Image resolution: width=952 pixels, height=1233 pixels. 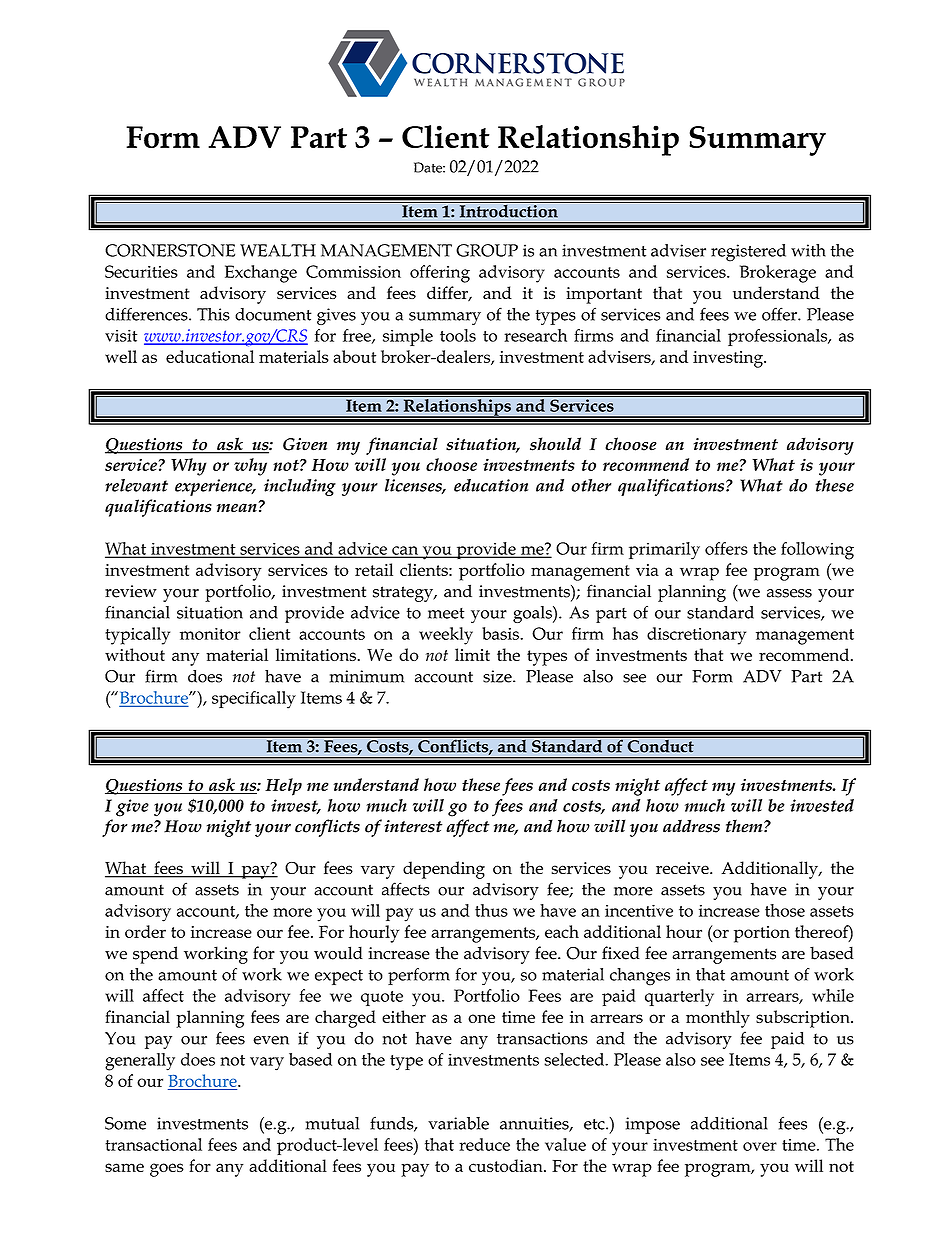 I want to click on reduce, so click(x=484, y=1144).
